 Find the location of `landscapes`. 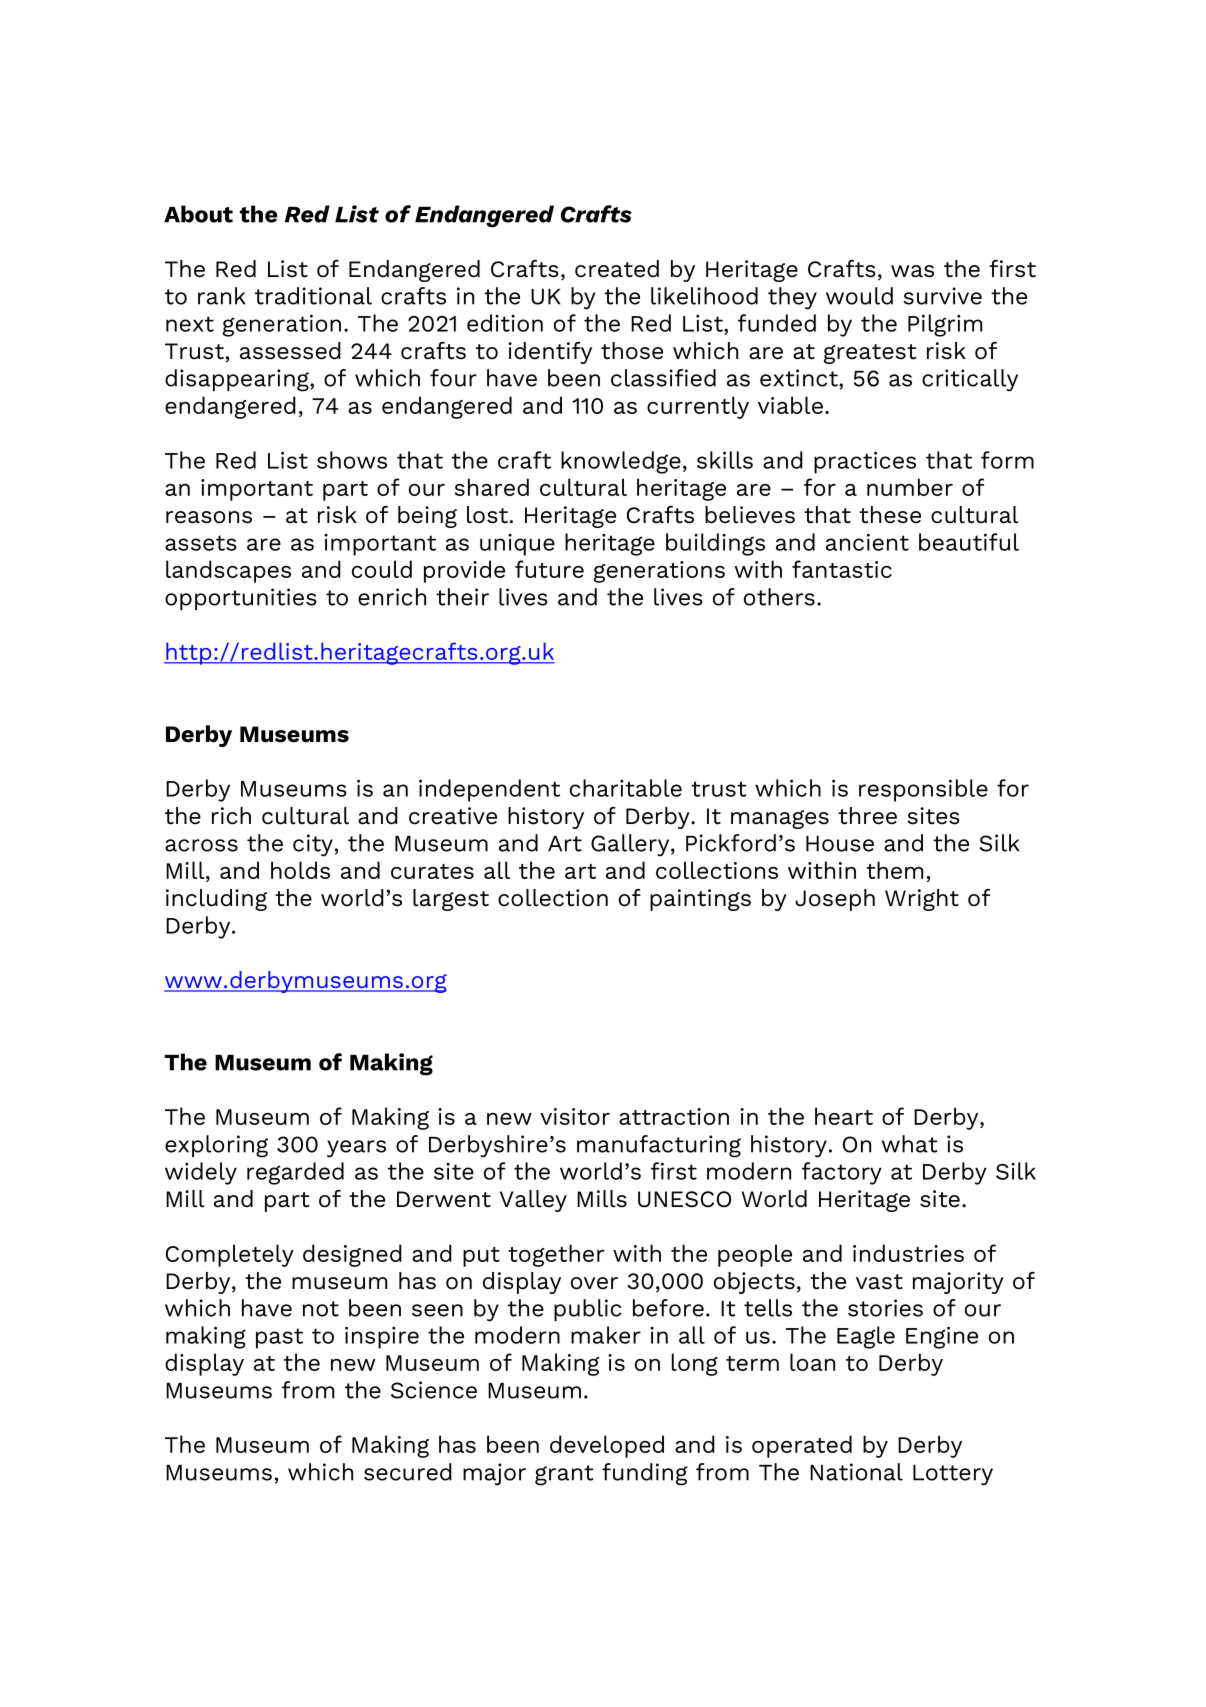

landscapes is located at coordinates (228, 571).
